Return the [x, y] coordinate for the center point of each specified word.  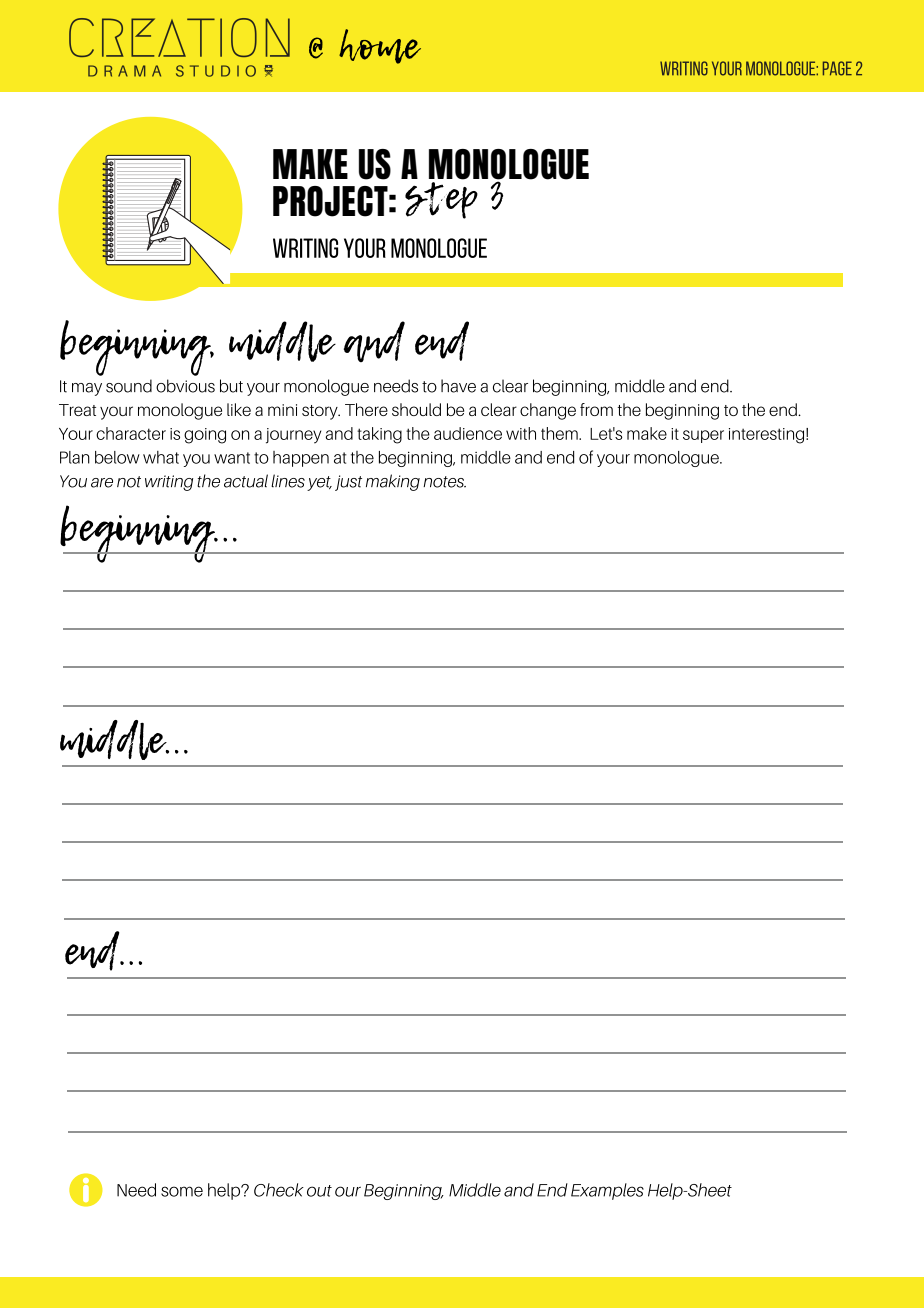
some [182, 1191]
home [380, 46]
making [393, 482]
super [703, 436]
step [441, 200]
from [596, 409]
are [102, 483]
